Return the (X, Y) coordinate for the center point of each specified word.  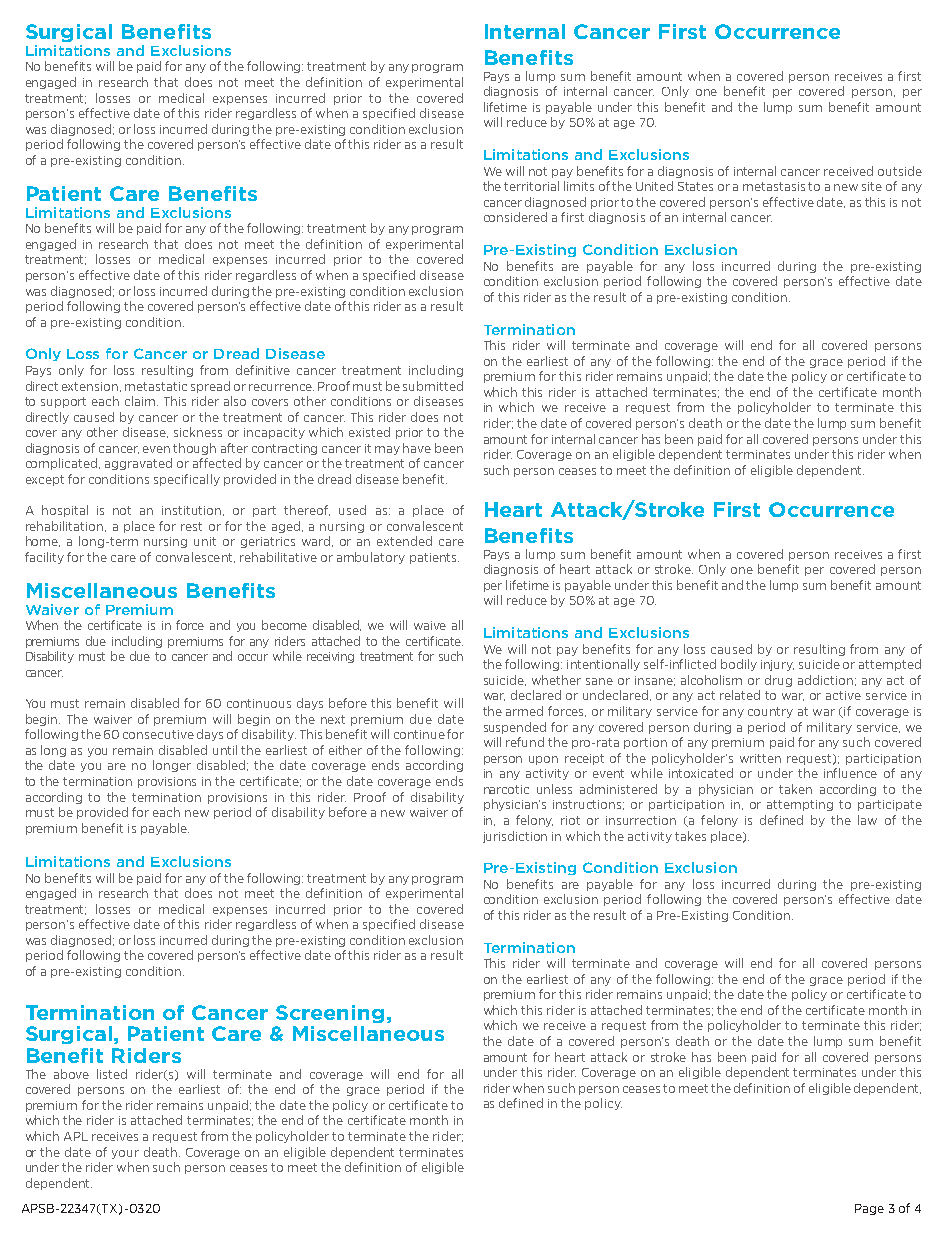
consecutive (158, 734)
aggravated (138, 464)
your (125, 1154)
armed (524, 711)
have (417, 448)
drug (778, 681)
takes (690, 836)
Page (869, 1209)
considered (515, 217)
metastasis (774, 186)
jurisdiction (515, 837)
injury (777, 665)
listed (112, 1074)
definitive (263, 370)
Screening (330, 1014)
